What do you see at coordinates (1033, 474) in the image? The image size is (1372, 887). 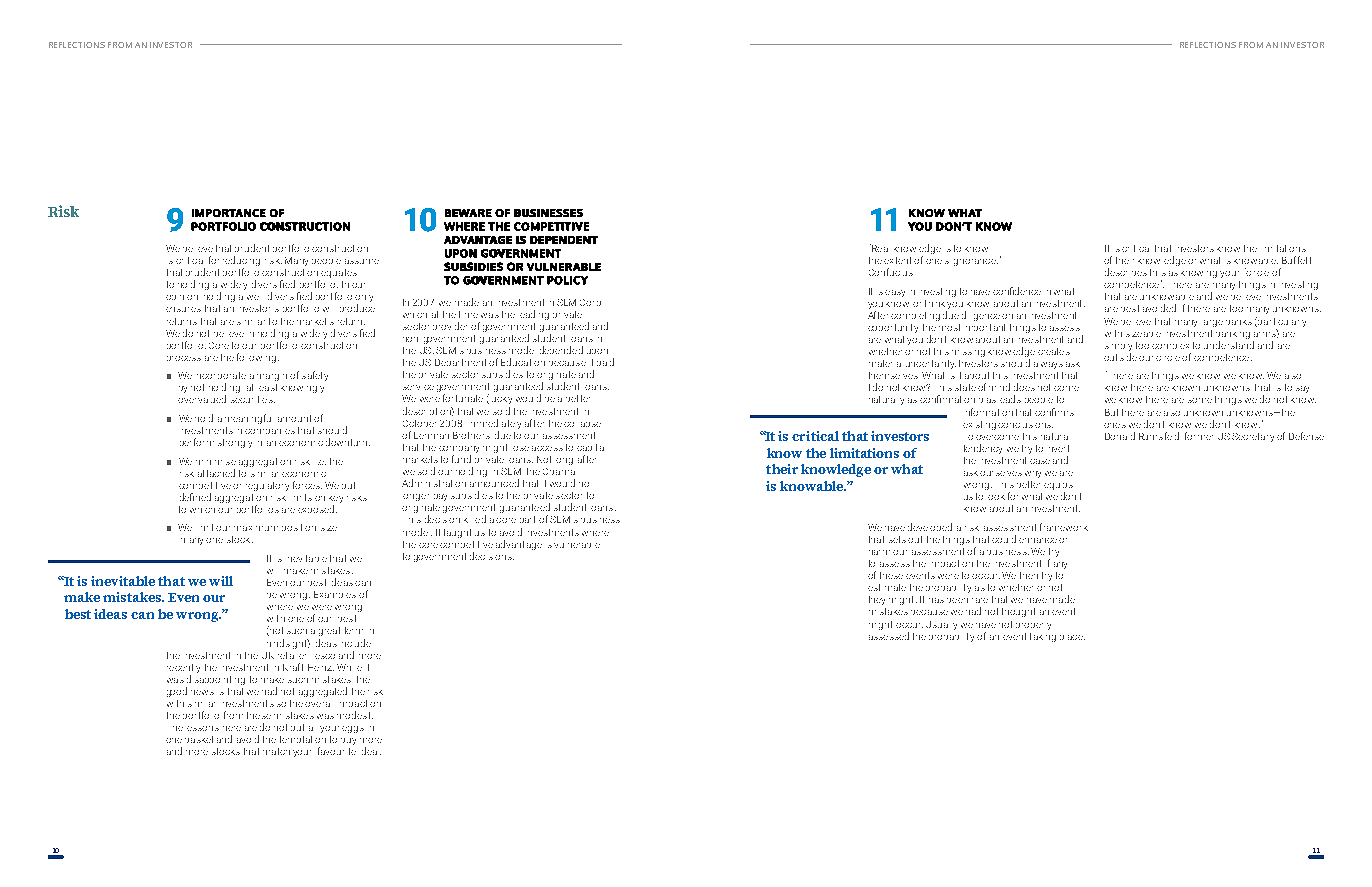 I see `why` at bounding box center [1033, 474].
